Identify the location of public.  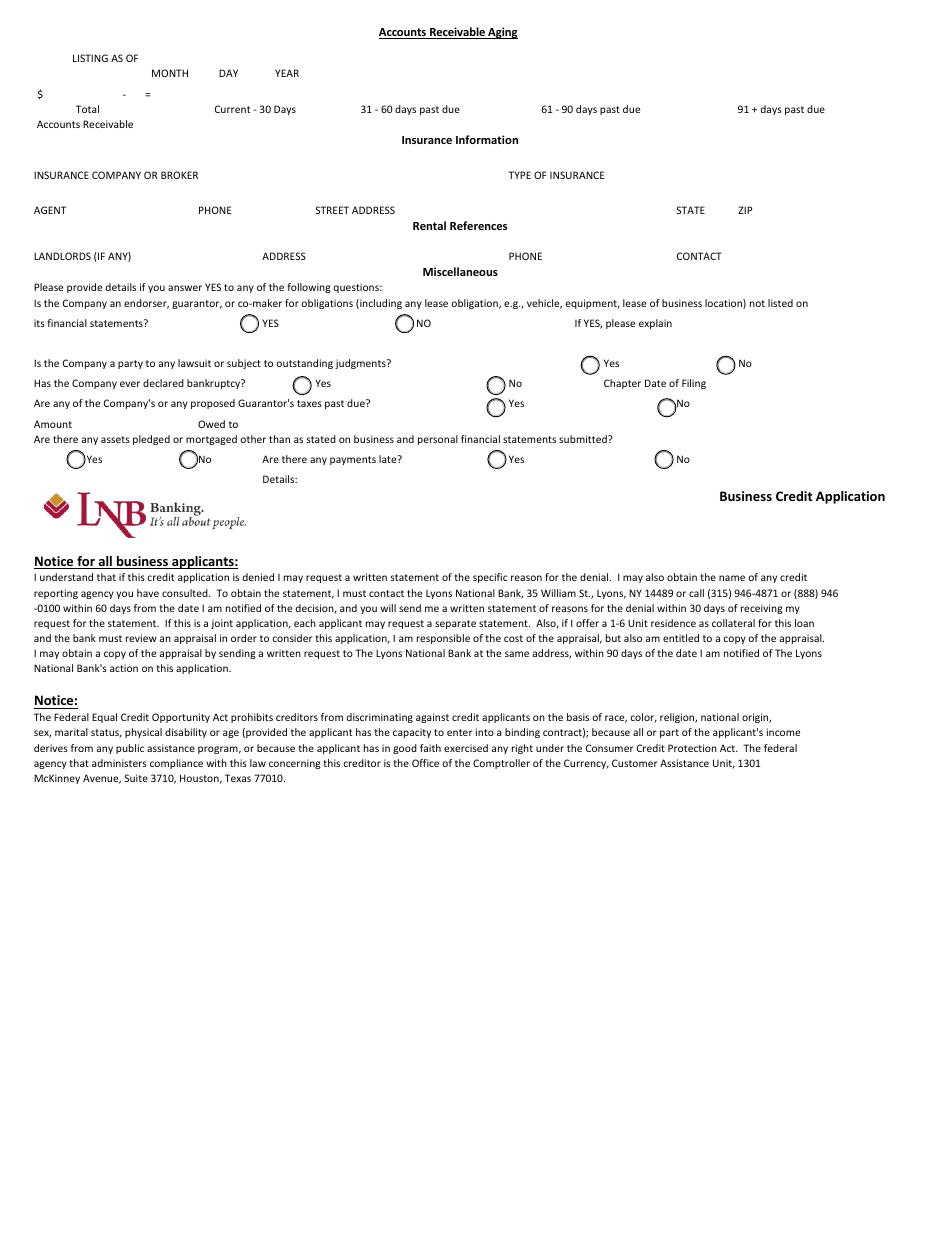
(130, 749).
